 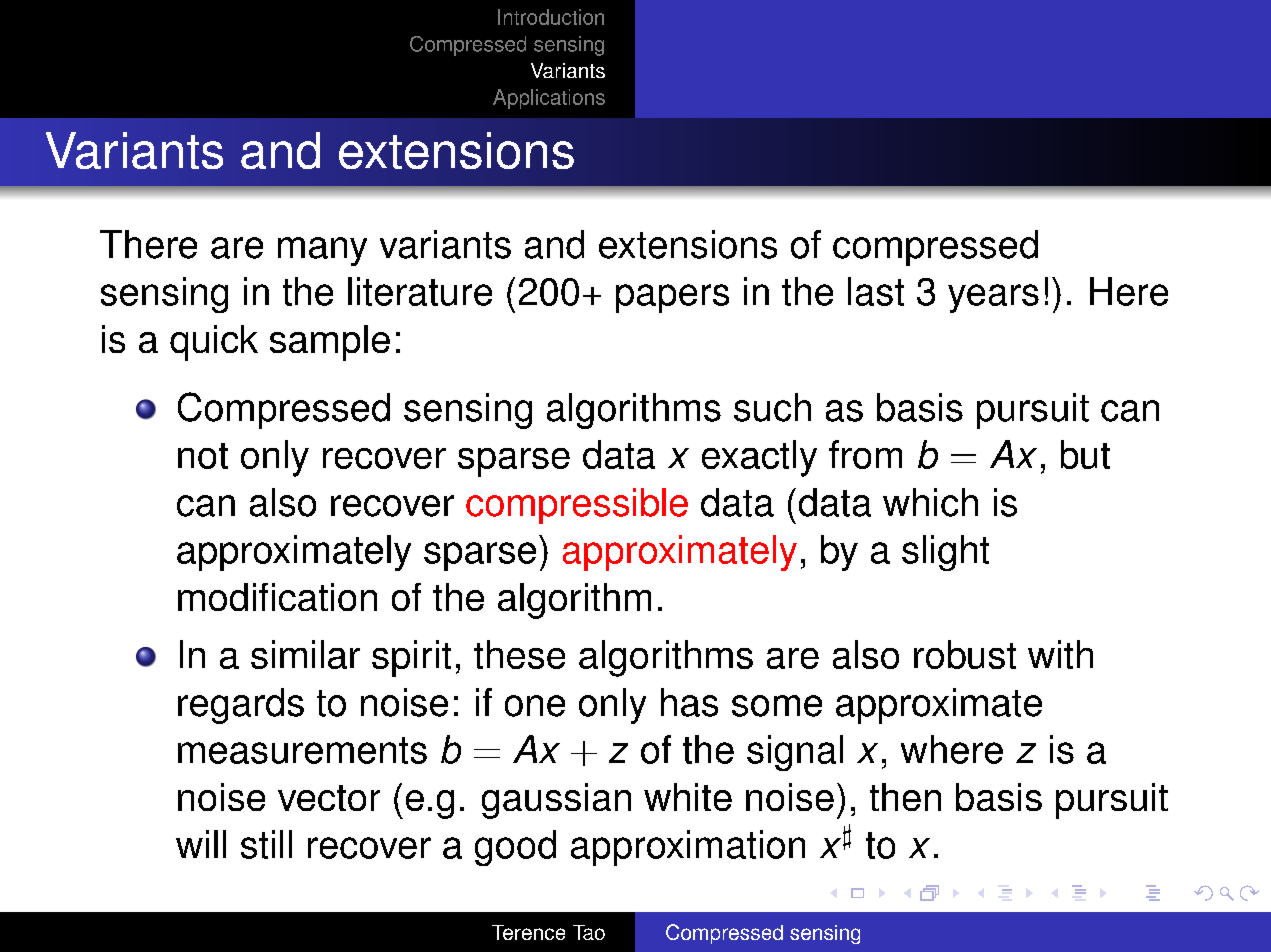 What do you see at coordinates (322, 251) in the document?
I see `many` at bounding box center [322, 251].
